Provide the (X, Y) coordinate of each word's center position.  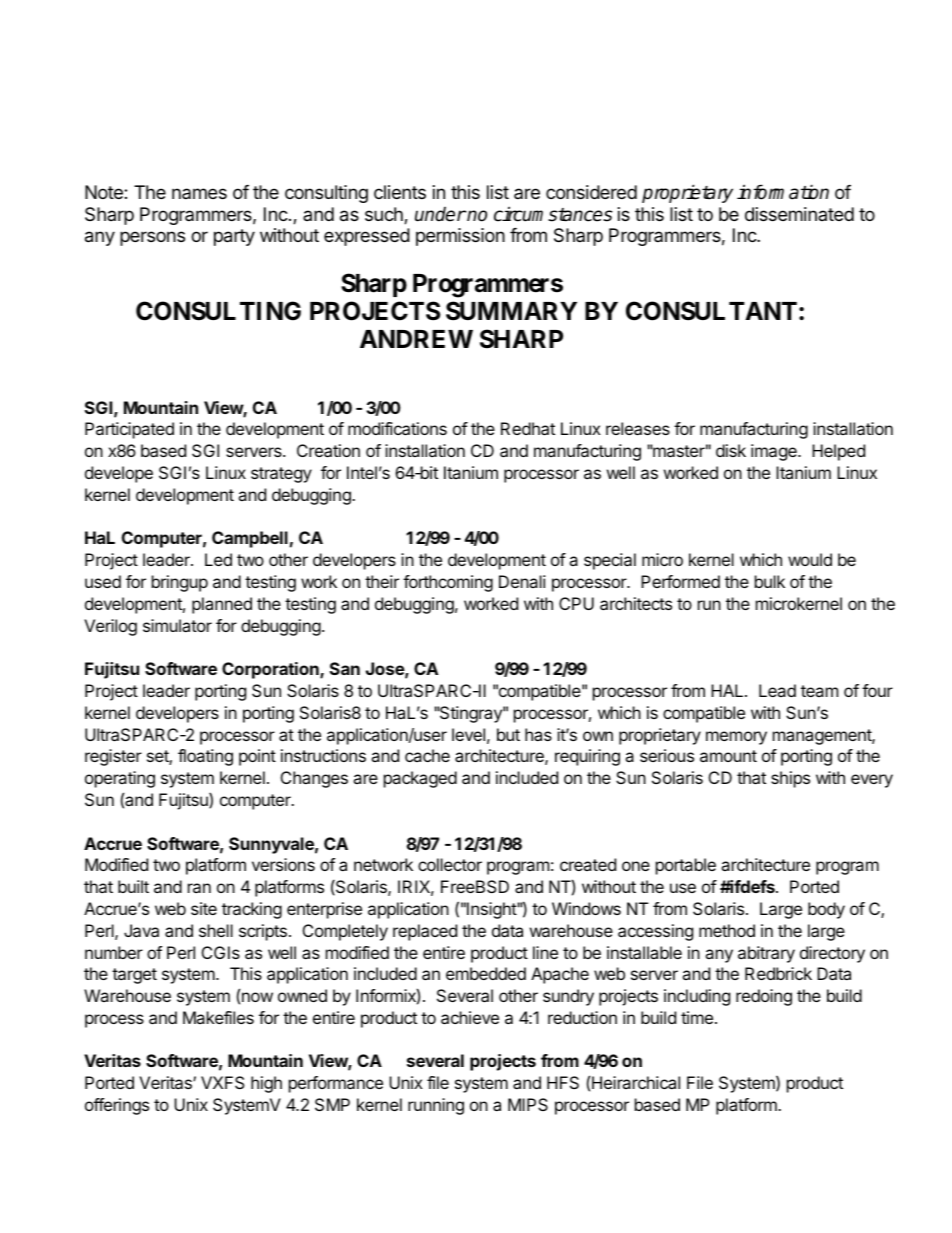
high (266, 1084)
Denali (522, 581)
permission (460, 237)
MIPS (528, 1104)
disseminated (799, 214)
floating (205, 757)
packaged (420, 779)
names (199, 193)
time (697, 1017)
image (775, 452)
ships (790, 779)
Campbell (250, 539)
